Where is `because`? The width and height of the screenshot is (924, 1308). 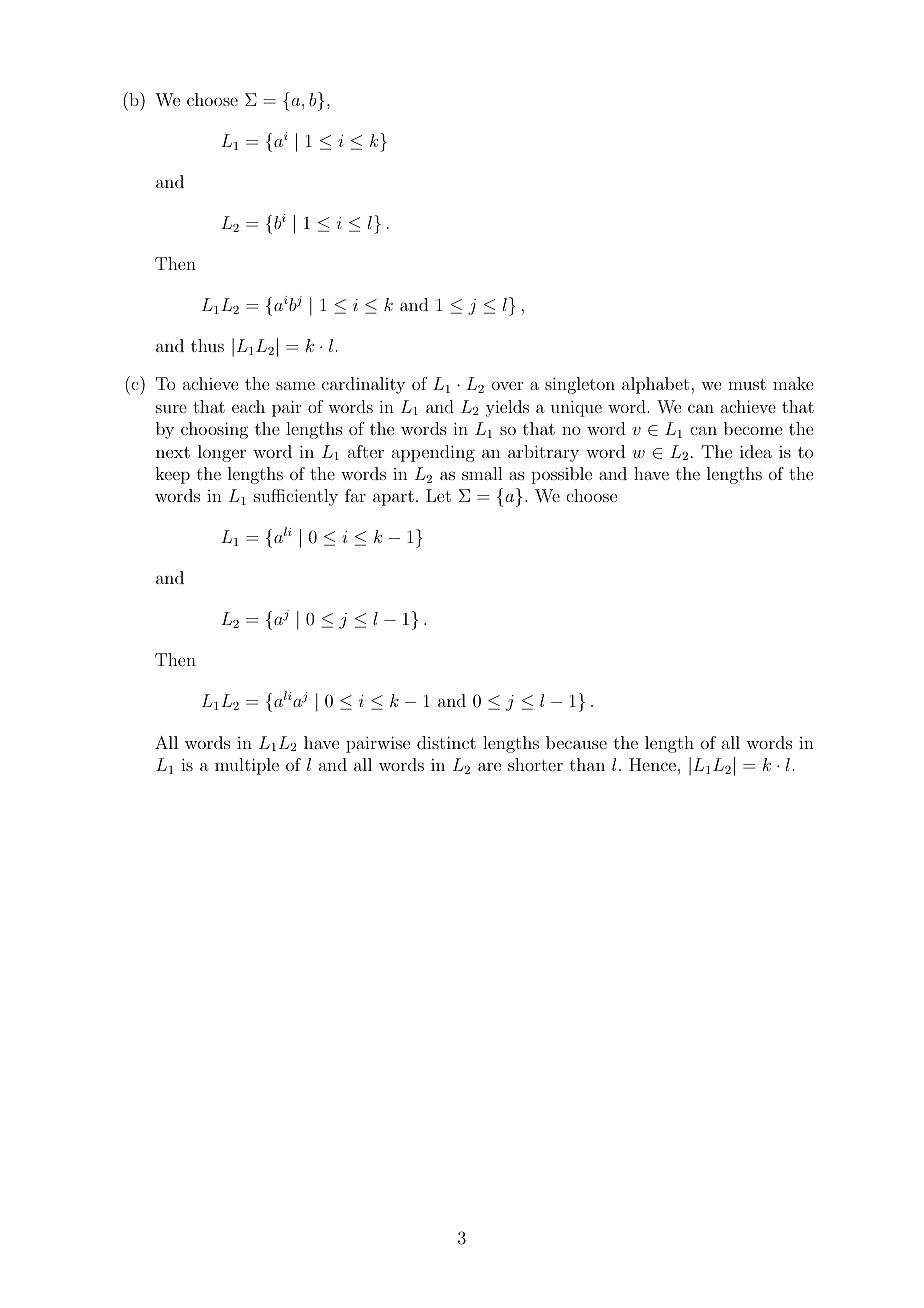 because is located at coordinates (576, 742).
